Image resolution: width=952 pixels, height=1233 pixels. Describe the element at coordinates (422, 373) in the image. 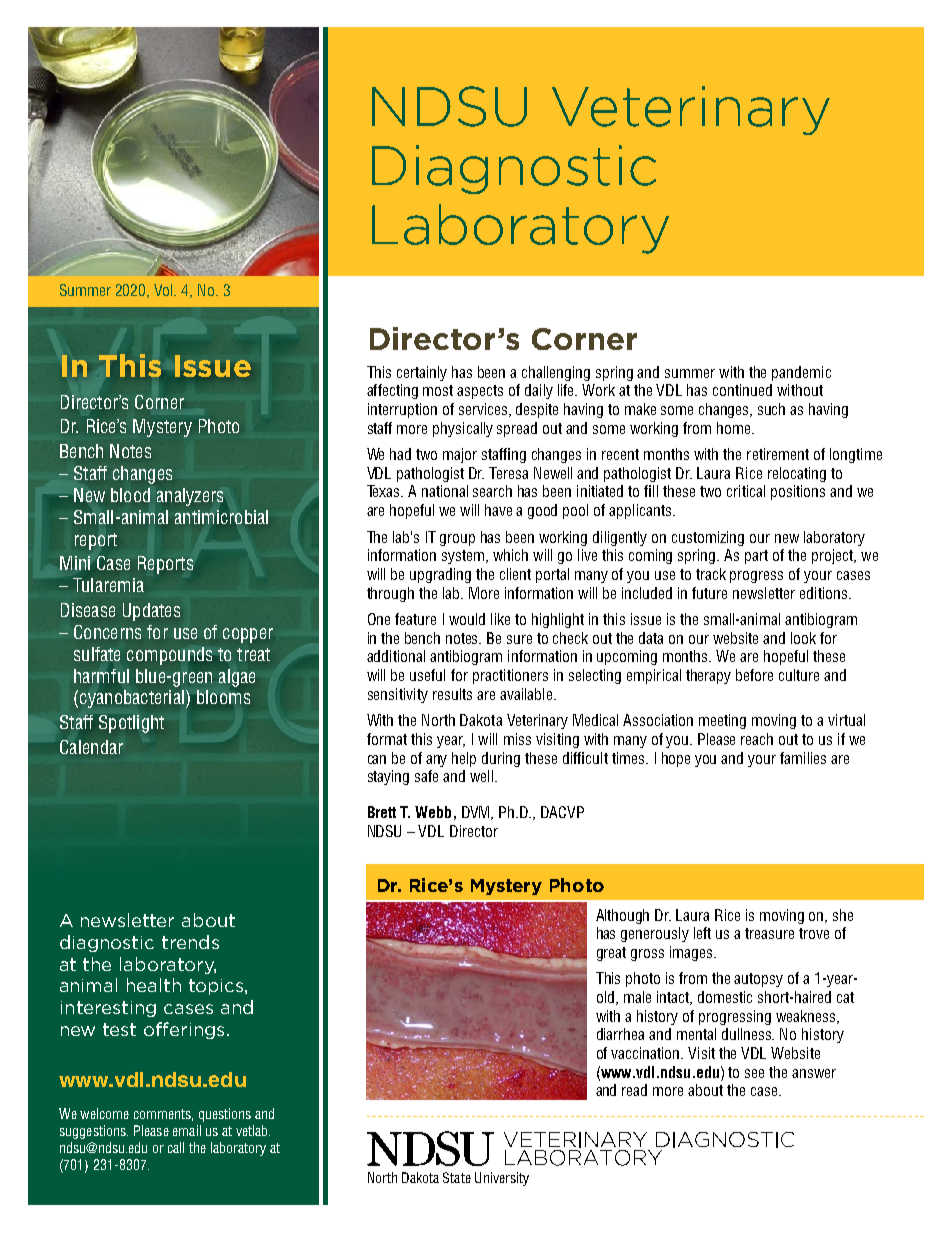

I see `certainly` at that location.
